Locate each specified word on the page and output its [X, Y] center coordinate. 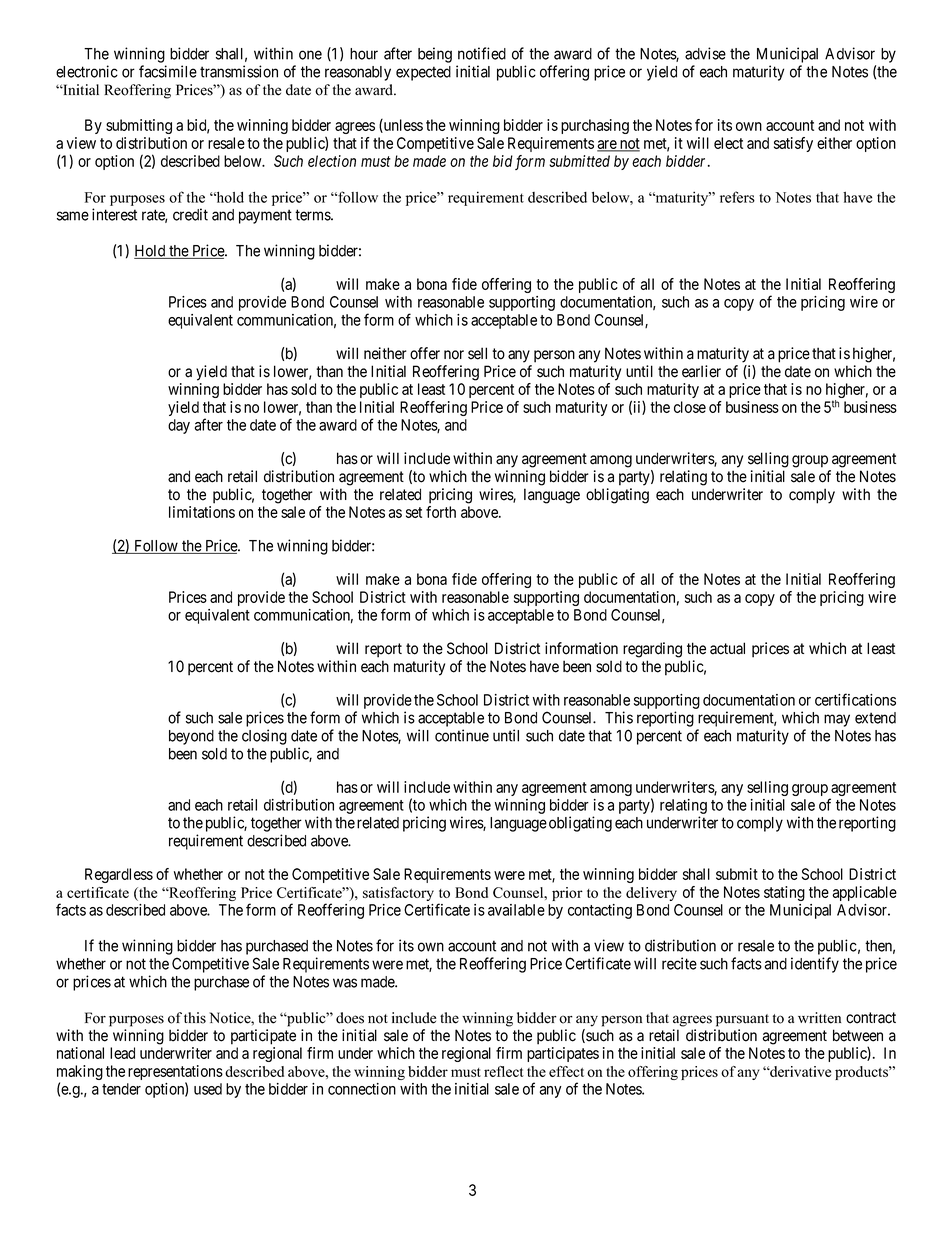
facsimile [168, 71]
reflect [504, 1071]
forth [441, 512]
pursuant [742, 1020]
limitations [202, 512]
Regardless [119, 875]
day [179, 426]
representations [175, 1074]
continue [462, 735]
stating [784, 893]
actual [727, 648]
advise [705, 53]
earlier [701, 371]
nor [454, 355]
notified [482, 53]
